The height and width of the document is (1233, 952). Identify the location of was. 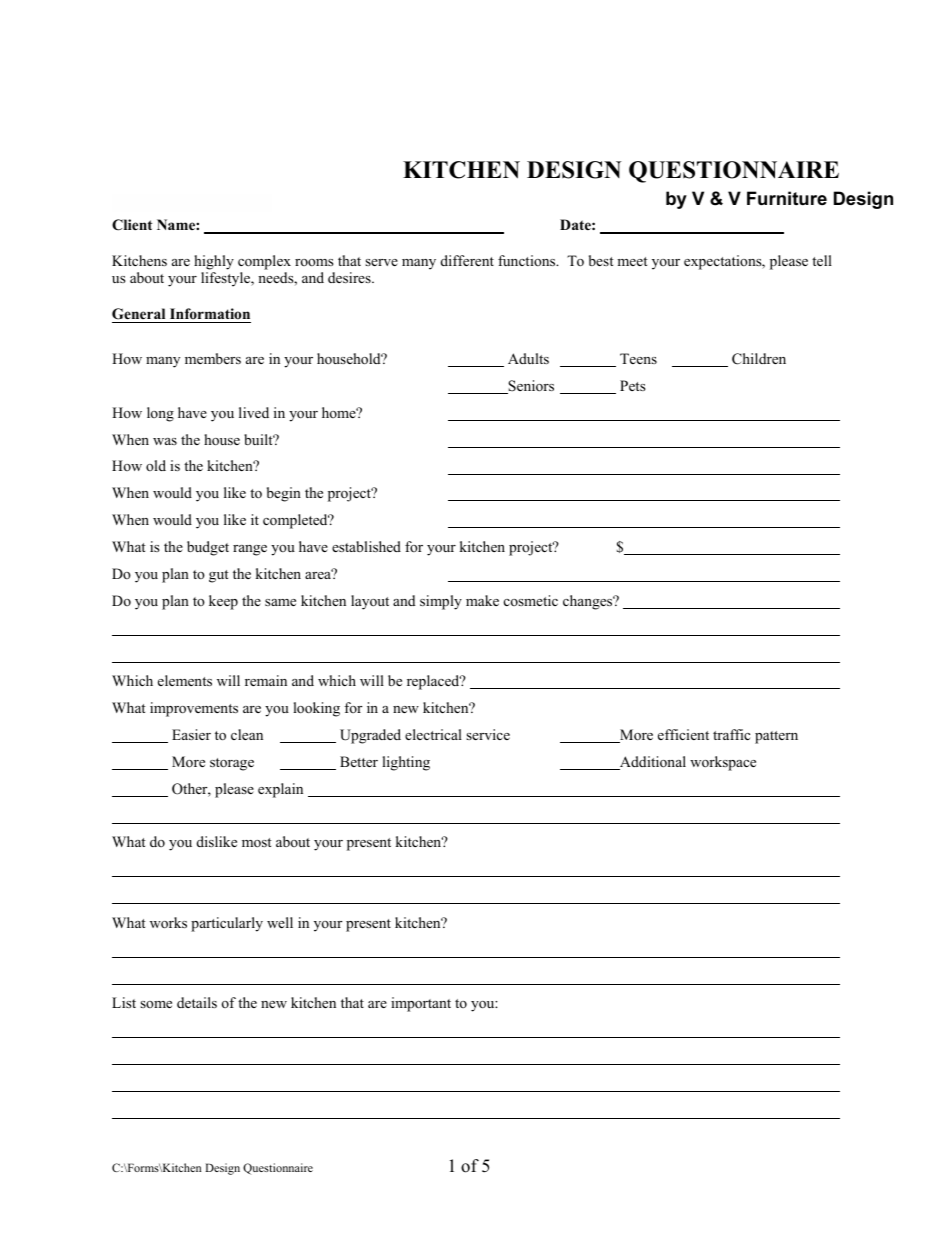
(165, 441).
